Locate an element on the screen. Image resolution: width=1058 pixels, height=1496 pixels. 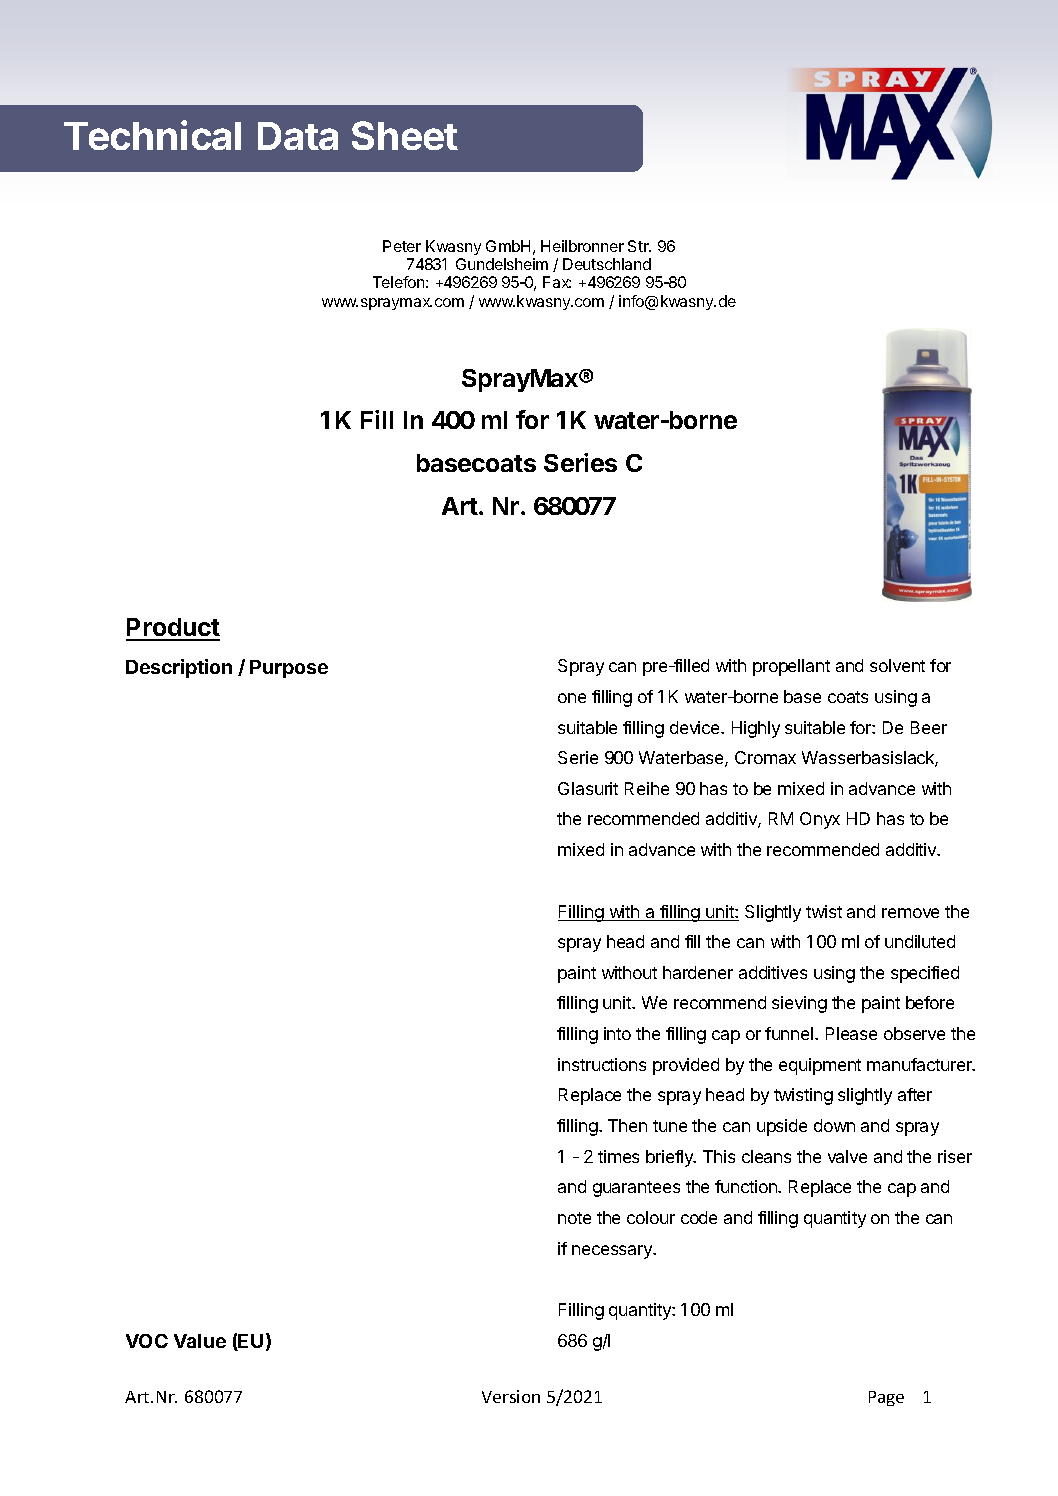
Deutschland is located at coordinates (607, 264).
